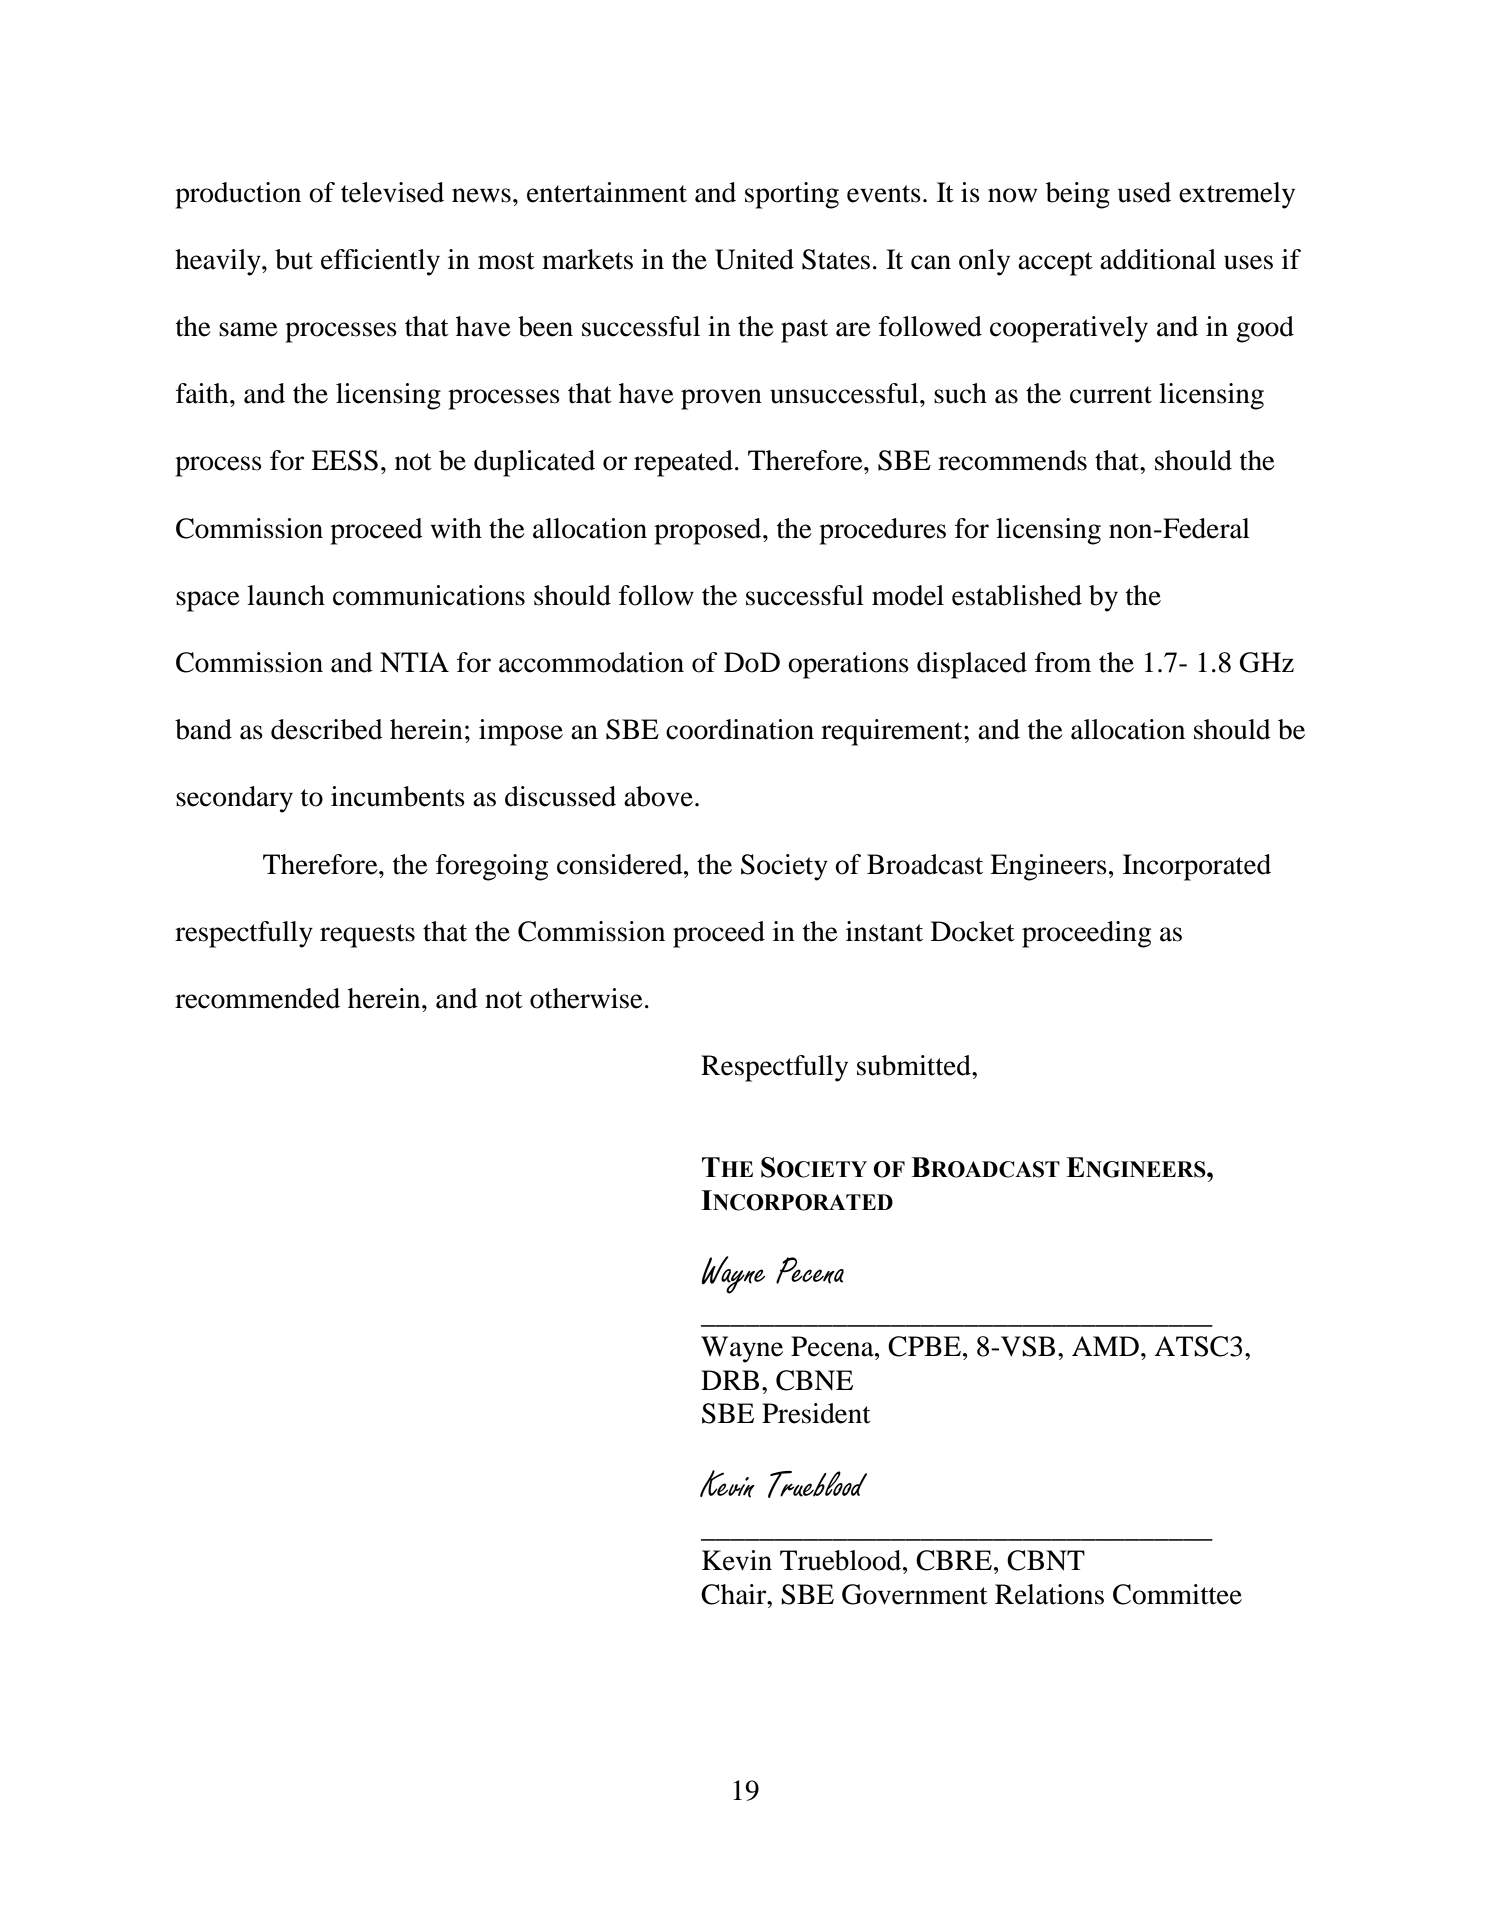 The image size is (1490, 1928). I want to click on President, so click(816, 1413).
